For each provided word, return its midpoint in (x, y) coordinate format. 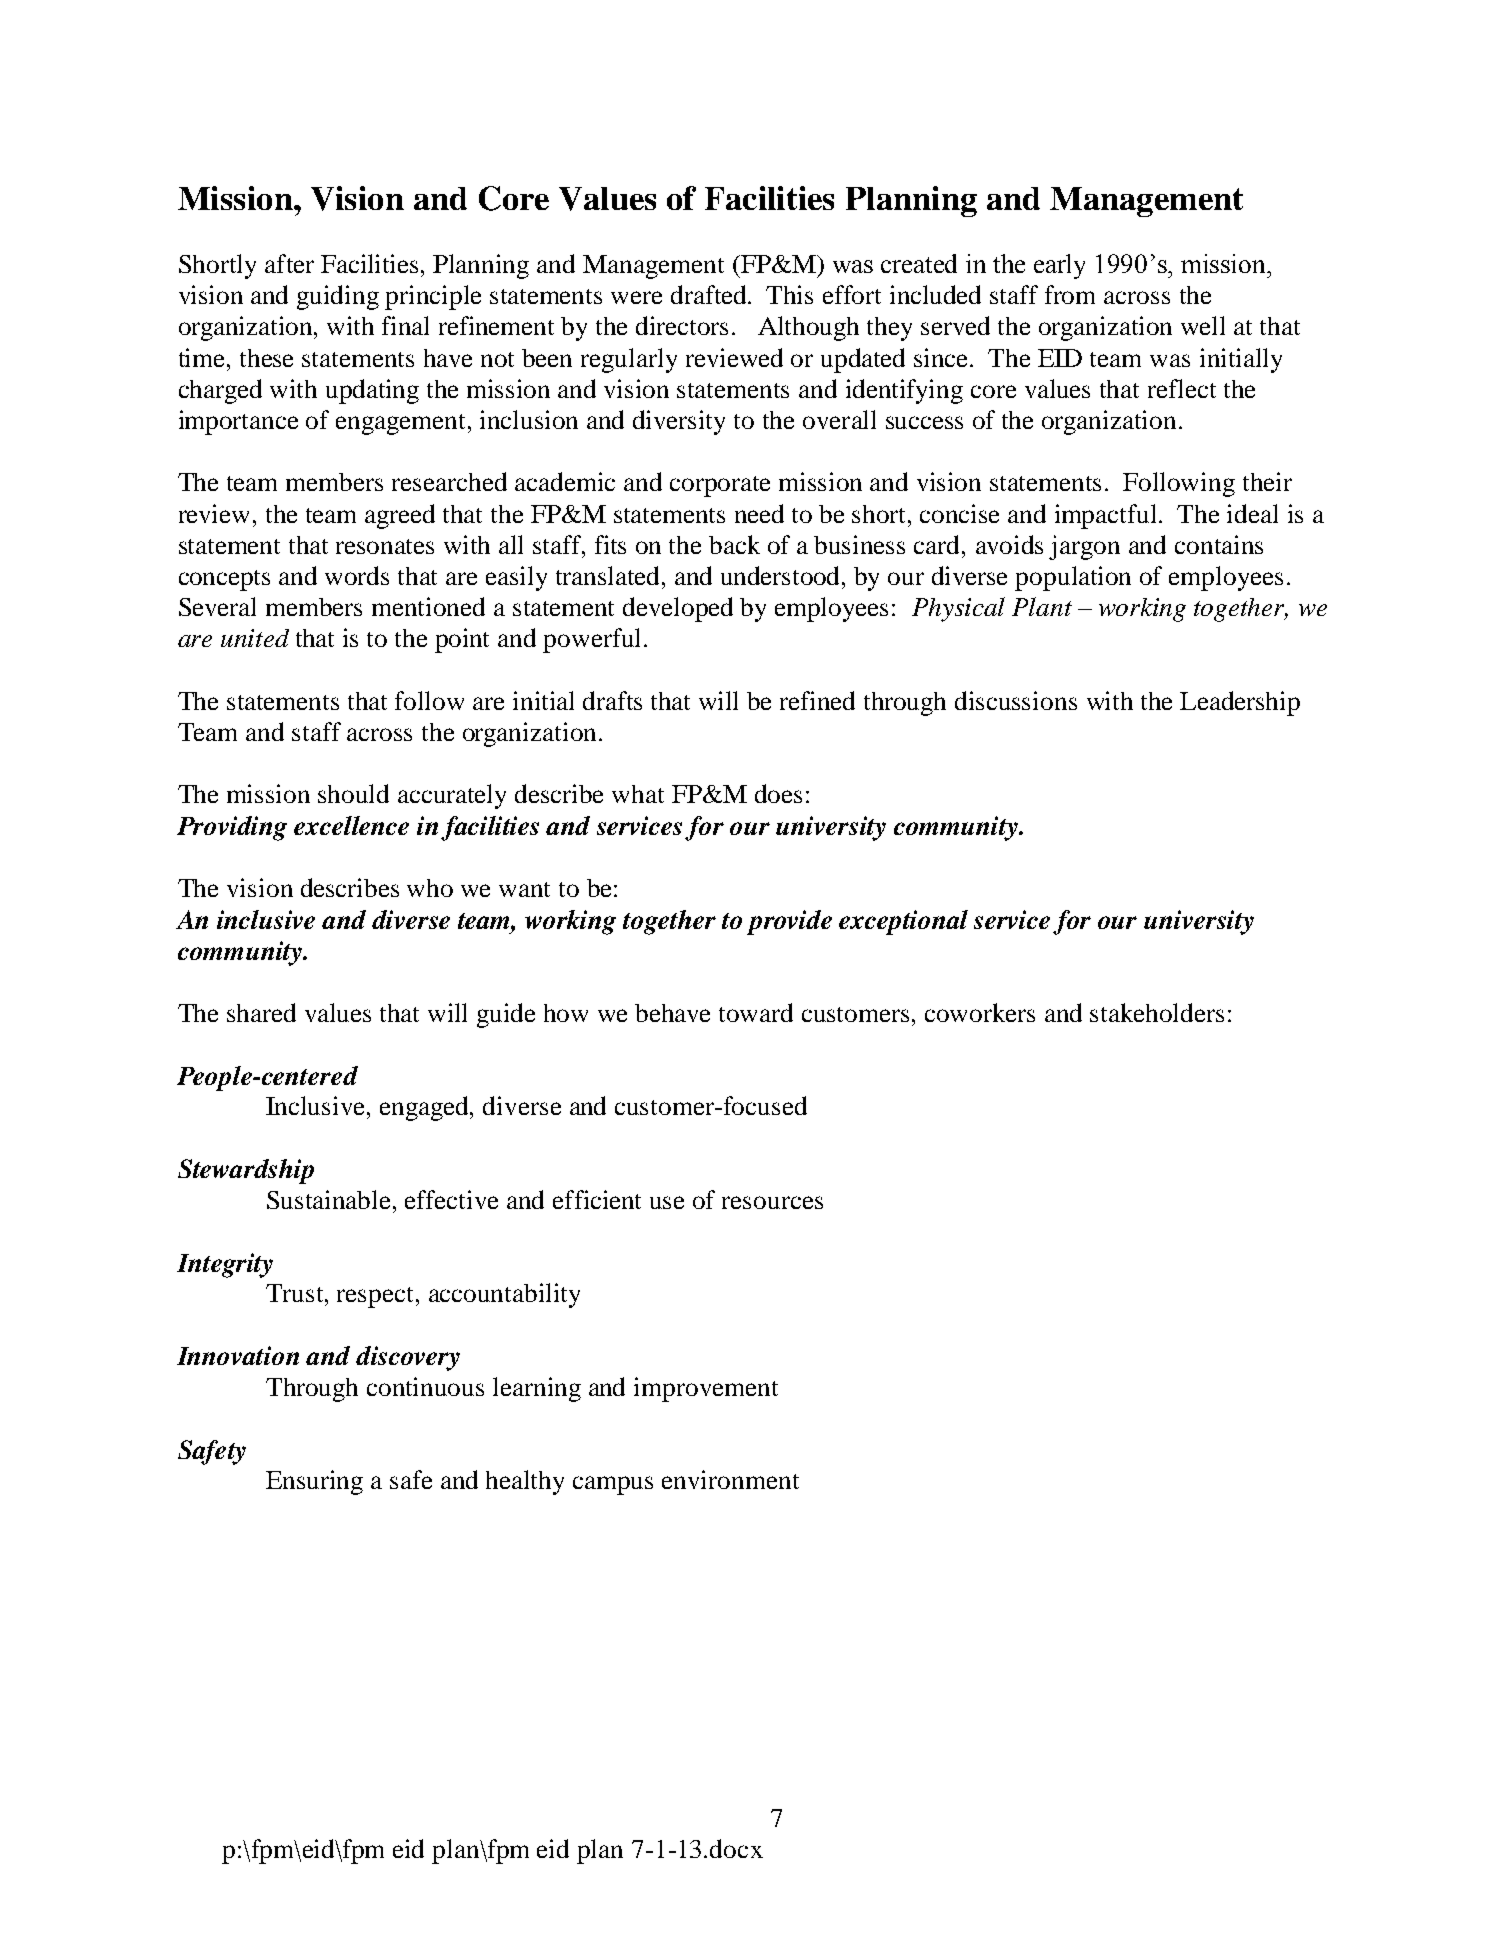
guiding (338, 297)
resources (772, 1202)
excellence (351, 825)
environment (730, 1479)
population (1073, 578)
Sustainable (330, 1199)
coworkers (980, 1012)
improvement (706, 1389)
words (357, 575)
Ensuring (314, 1482)
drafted (710, 294)
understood (782, 575)
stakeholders (1157, 1012)
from (1070, 294)
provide (789, 922)
